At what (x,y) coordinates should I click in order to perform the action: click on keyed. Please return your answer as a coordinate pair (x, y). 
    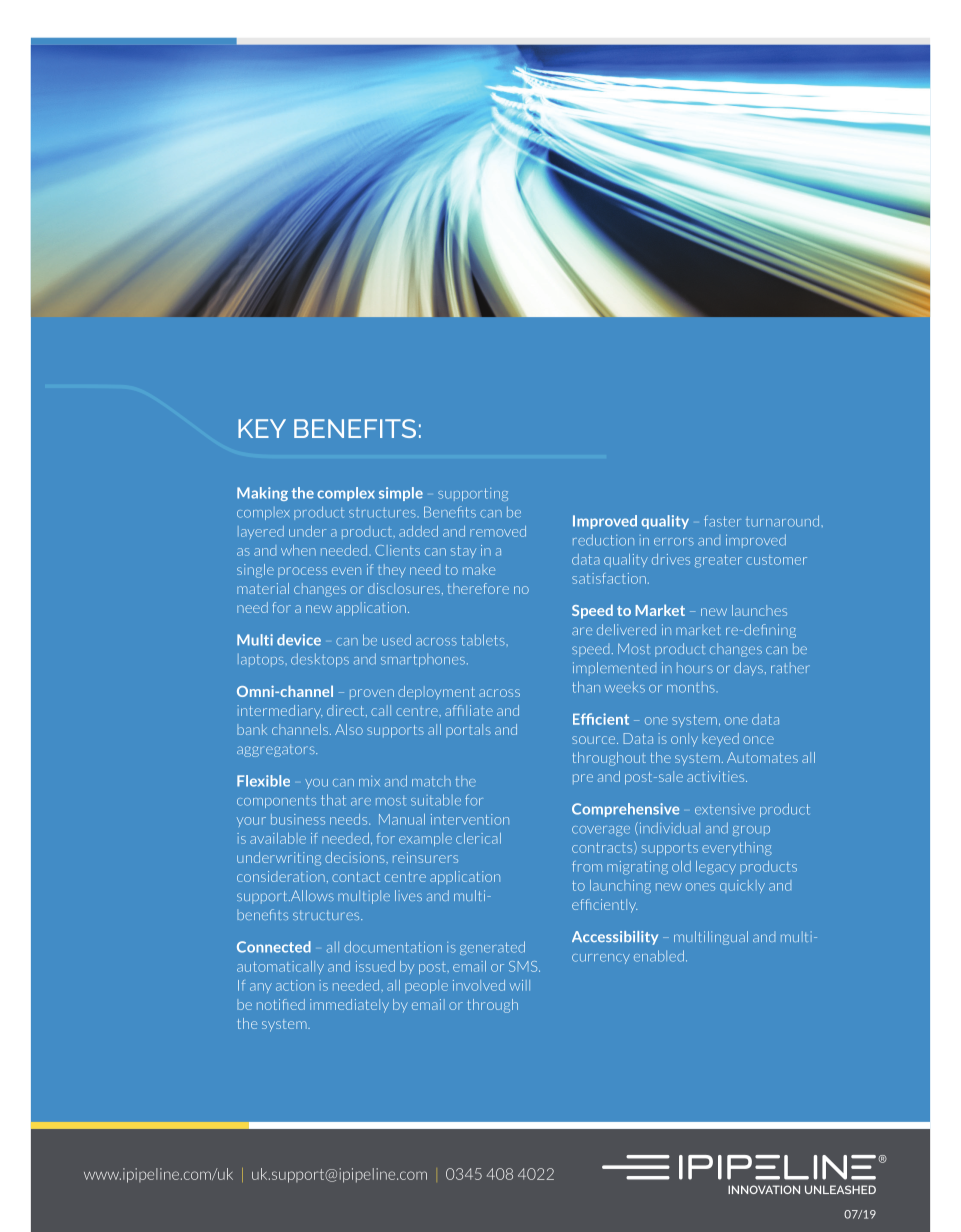
    Looking at the image, I should click on (720, 739).
